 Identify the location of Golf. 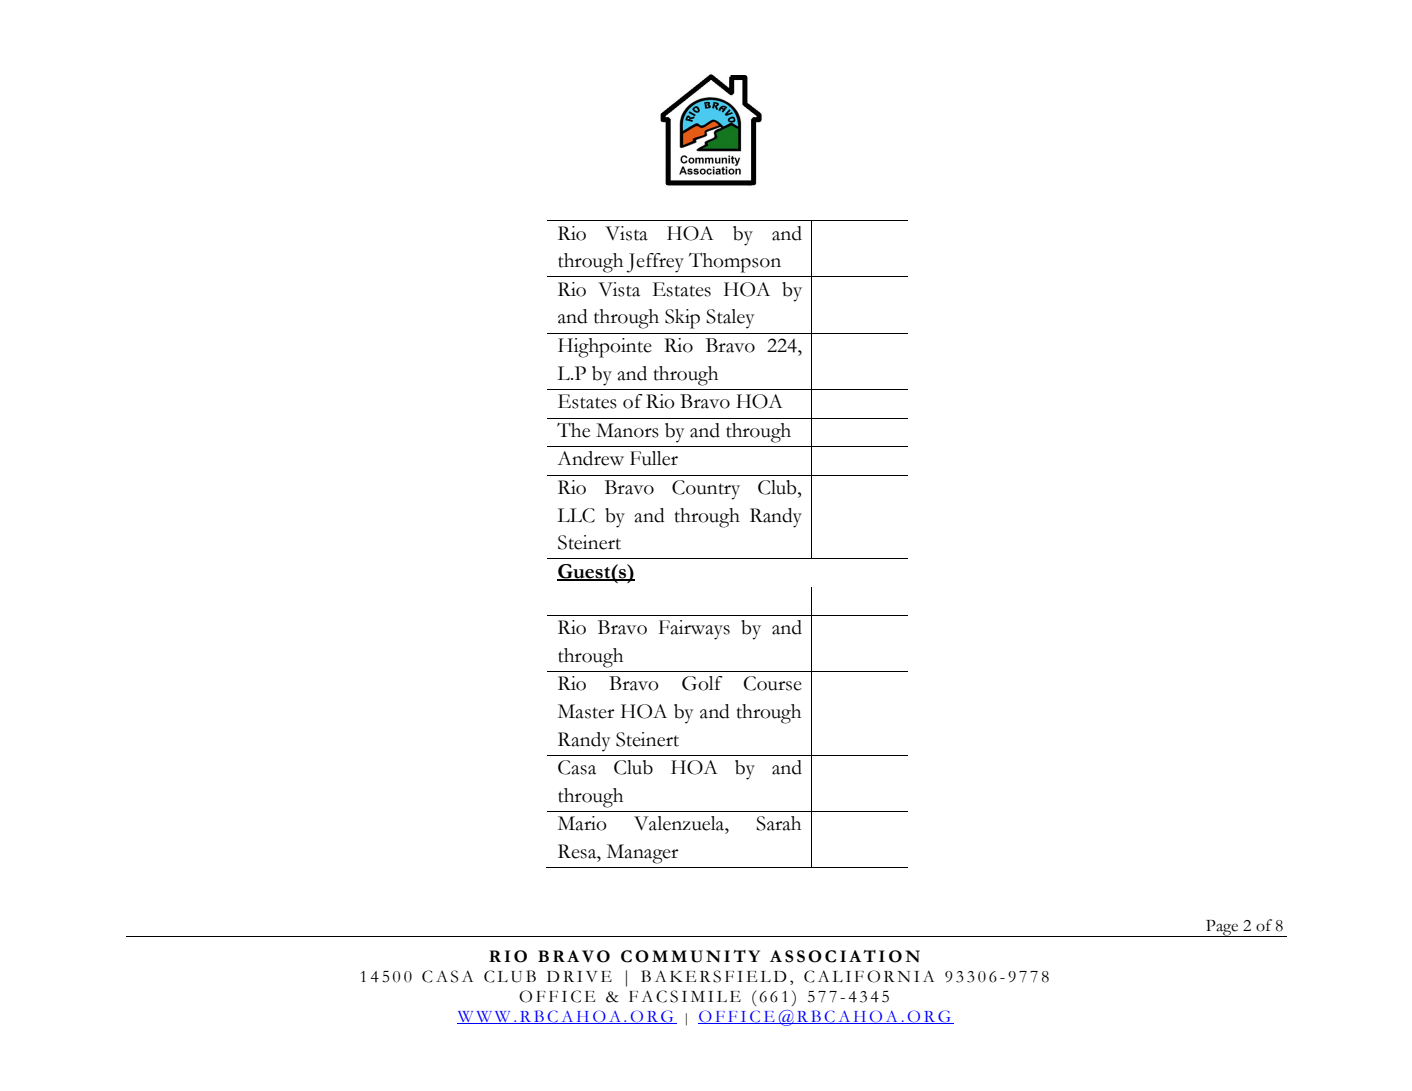
(702, 683).
